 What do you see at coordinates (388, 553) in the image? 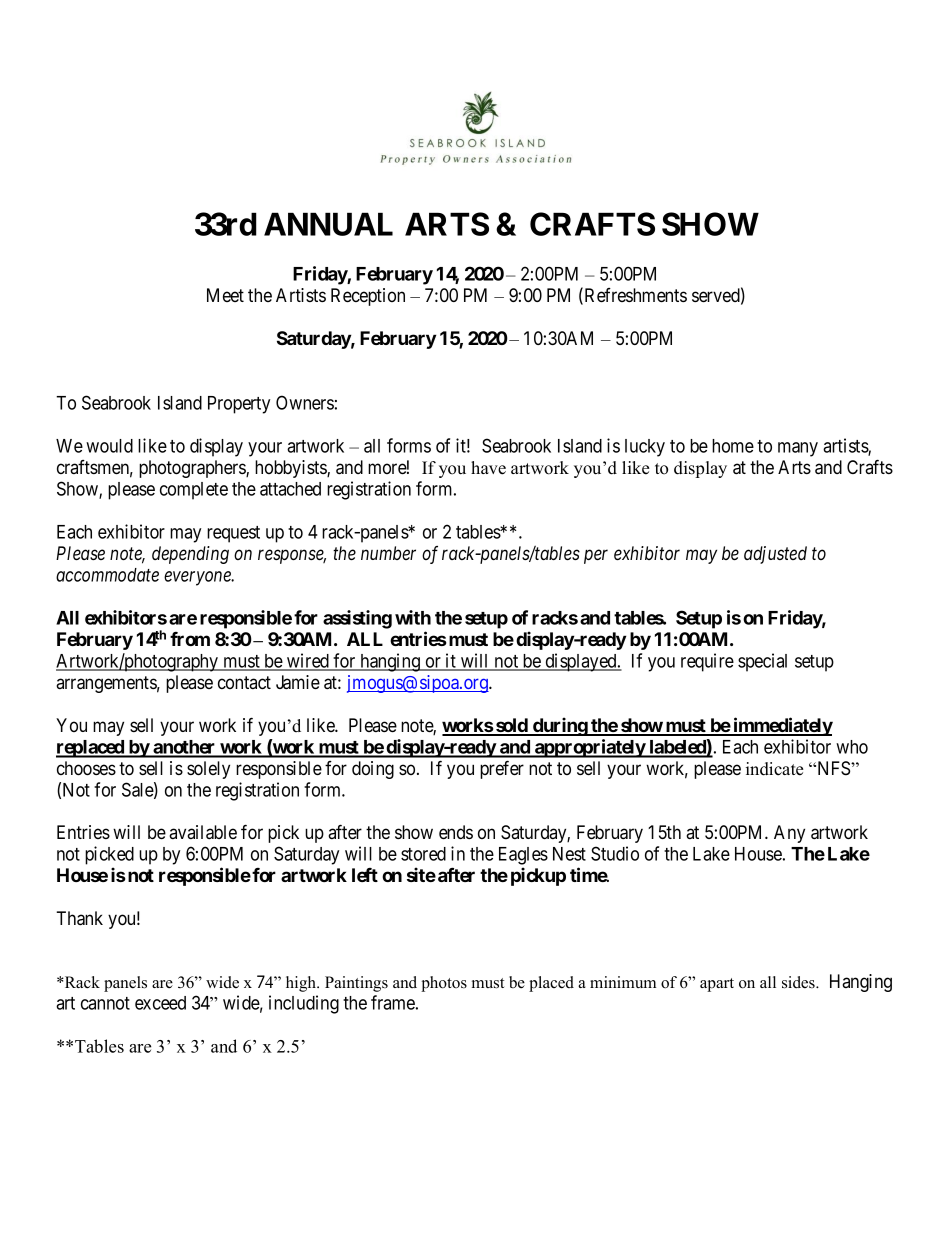
I see `number` at bounding box center [388, 553].
